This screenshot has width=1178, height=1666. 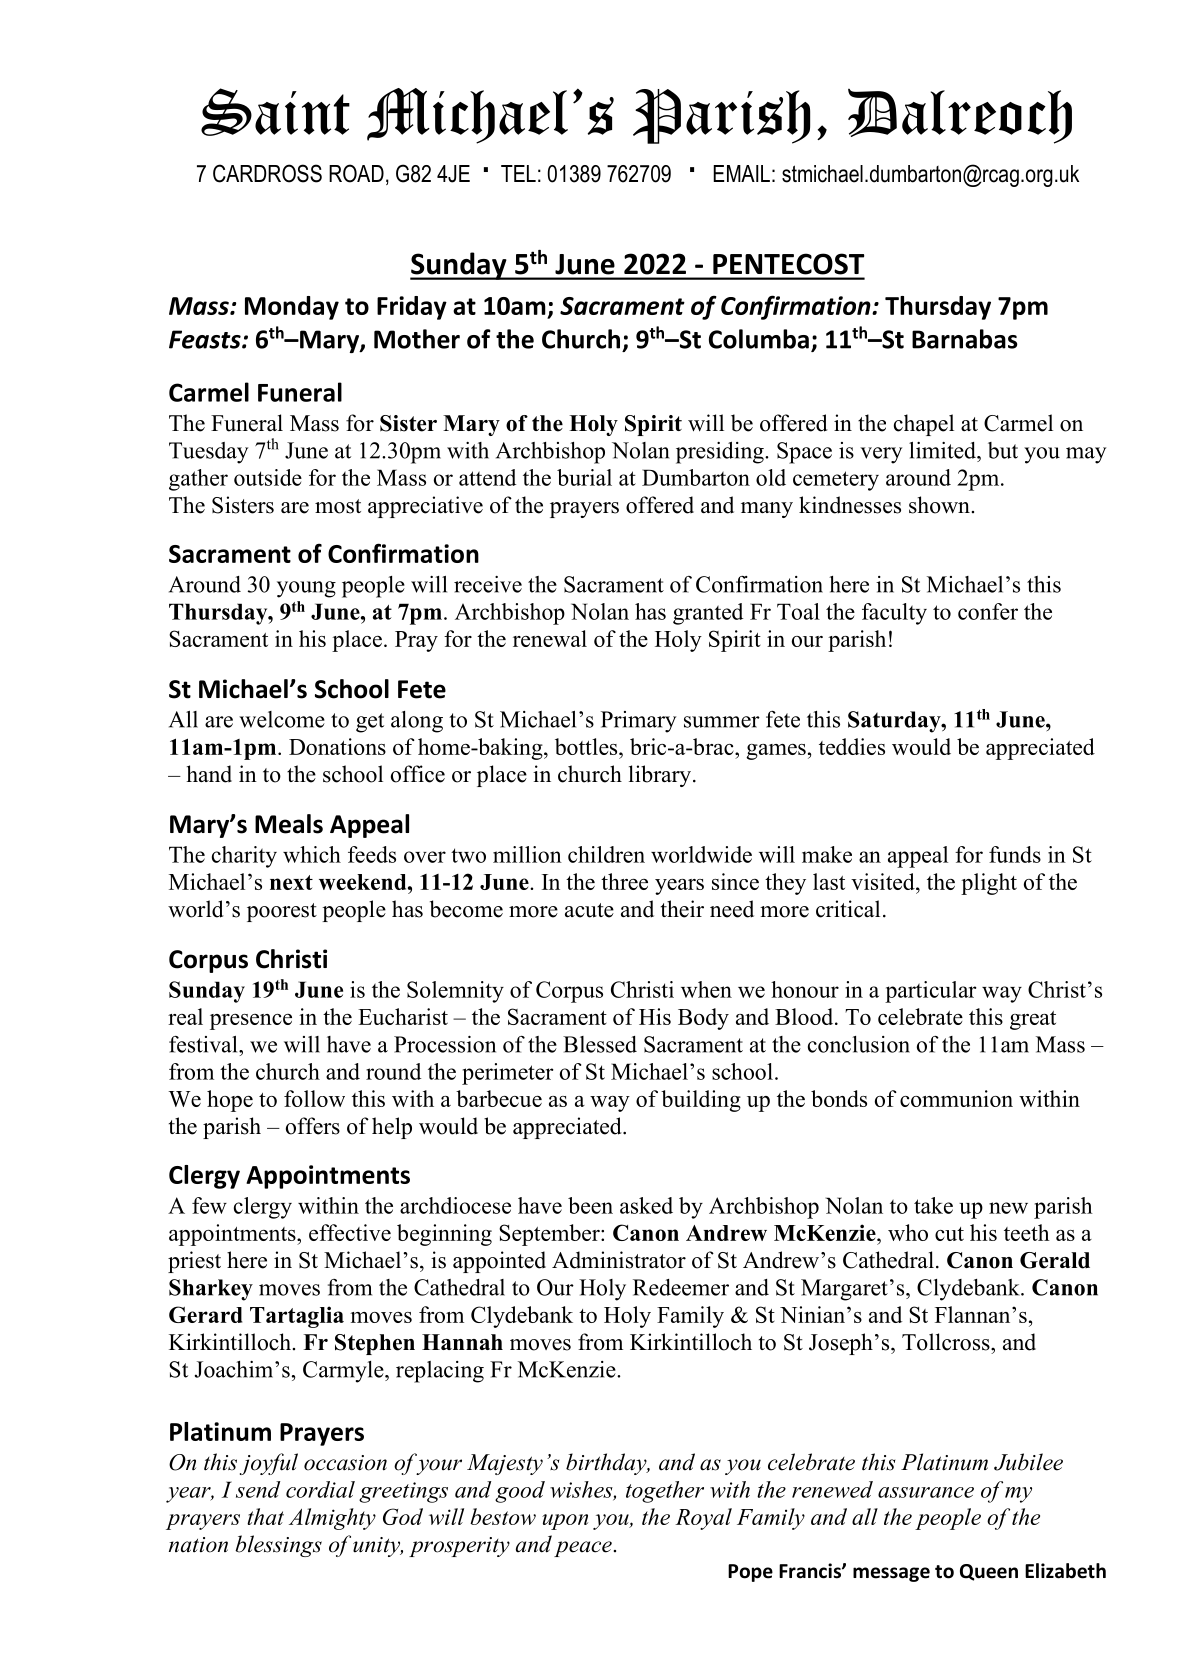 I want to click on follow, so click(x=314, y=1098).
